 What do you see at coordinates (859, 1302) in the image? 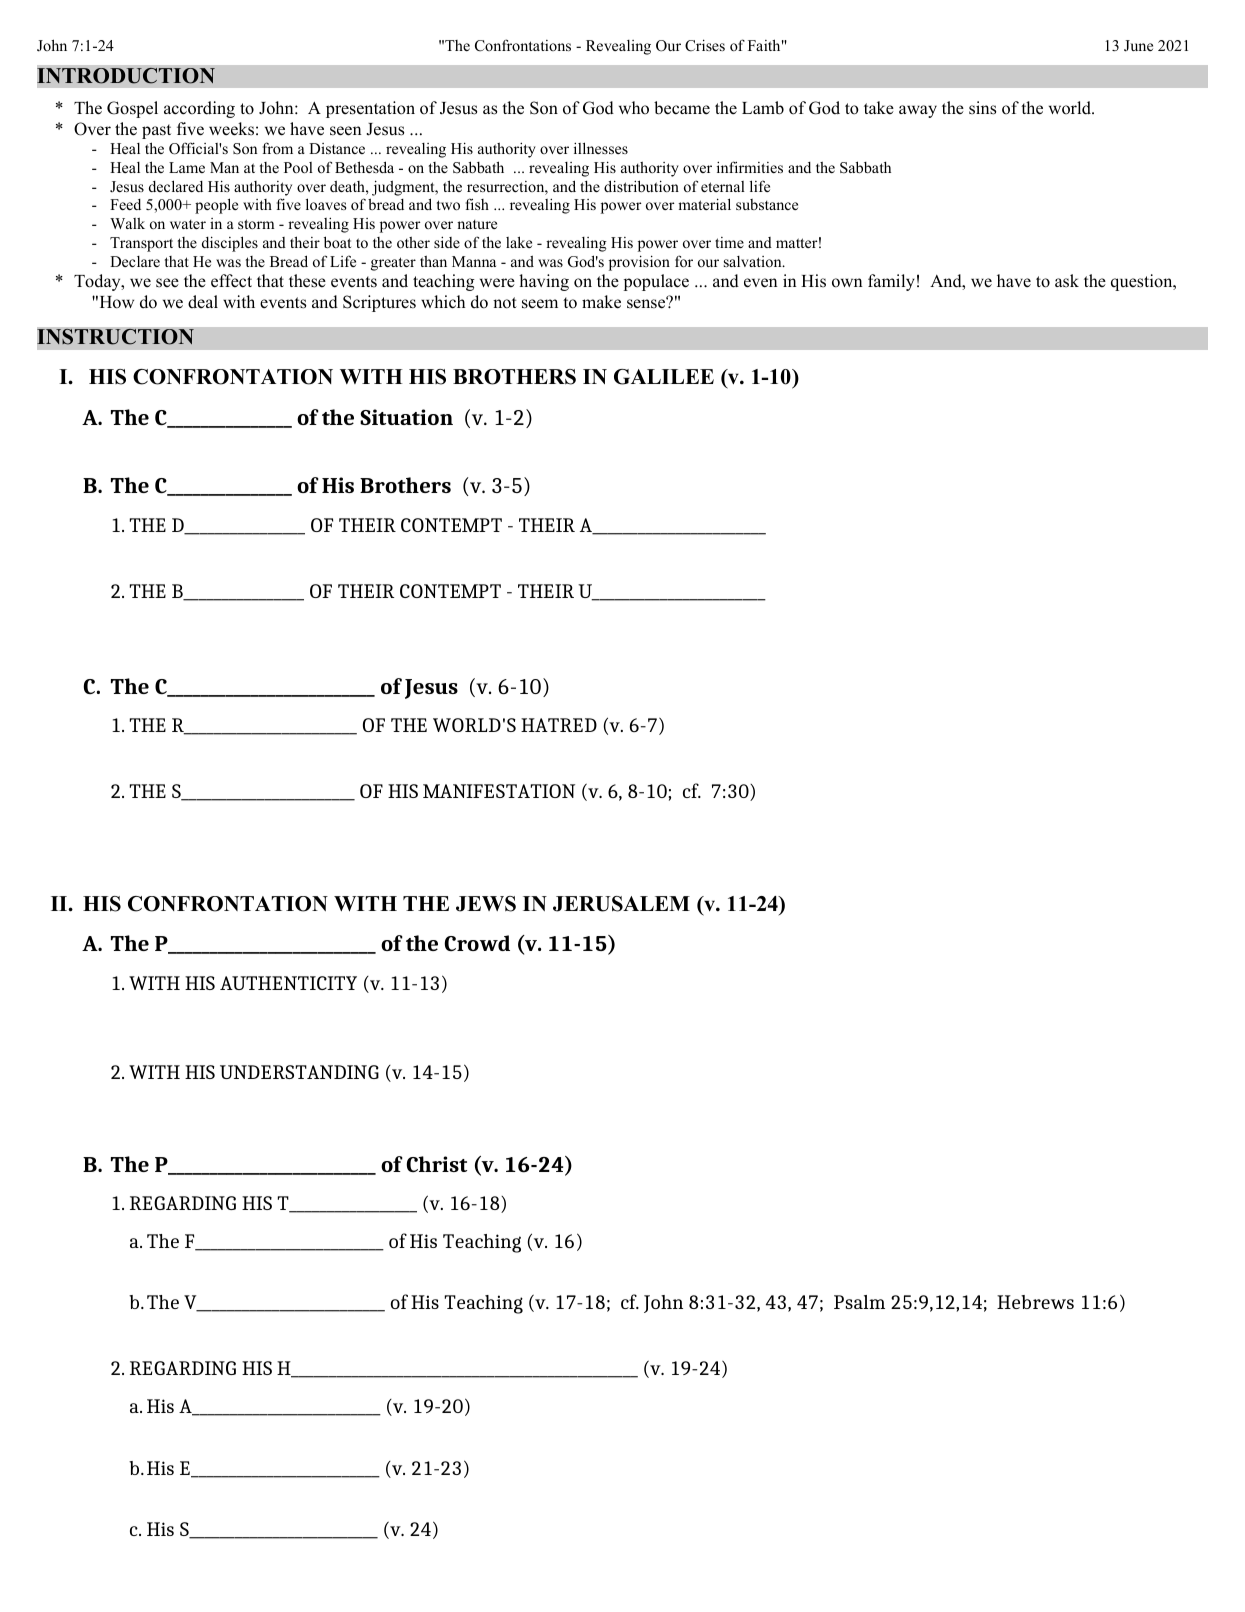
I see `Psalm` at bounding box center [859, 1302].
